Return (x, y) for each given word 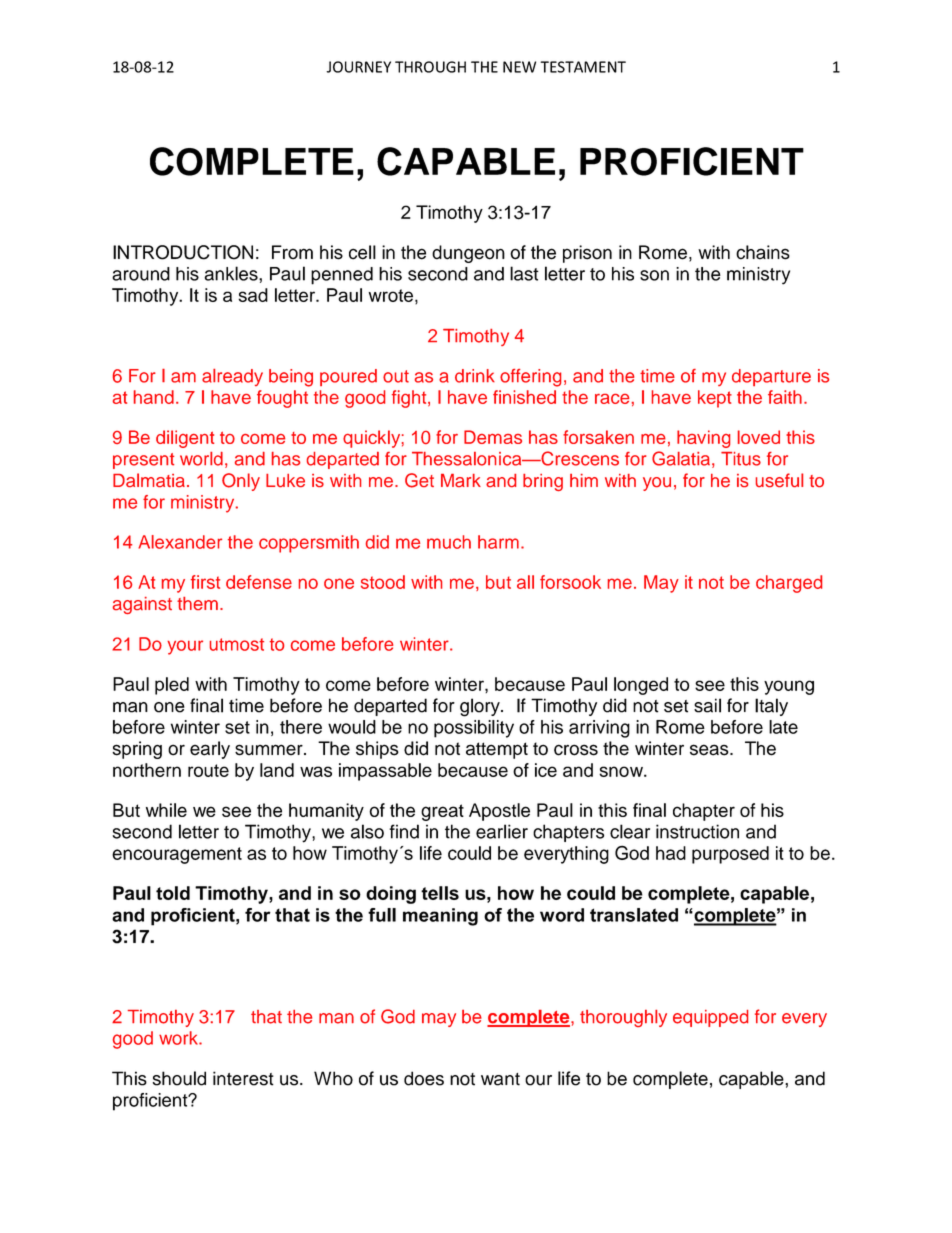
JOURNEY (358, 67)
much (449, 542)
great (442, 812)
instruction (697, 831)
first (205, 582)
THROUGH (430, 67)
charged (789, 584)
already (232, 377)
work (179, 1038)
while (166, 810)
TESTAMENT (583, 67)
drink (475, 376)
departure (771, 377)
